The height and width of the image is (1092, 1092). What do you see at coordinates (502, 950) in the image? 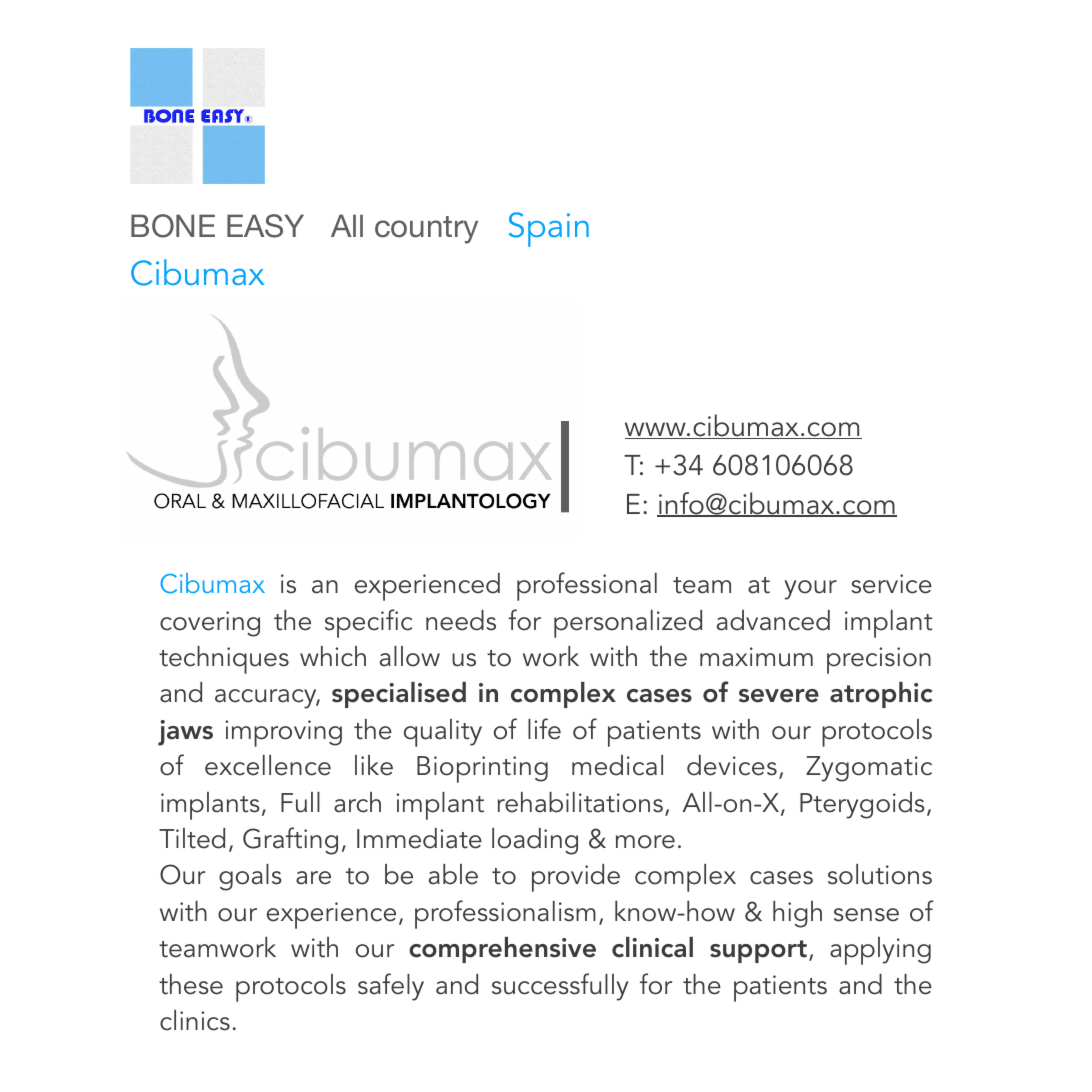
I see `comprehensive` at bounding box center [502, 950].
